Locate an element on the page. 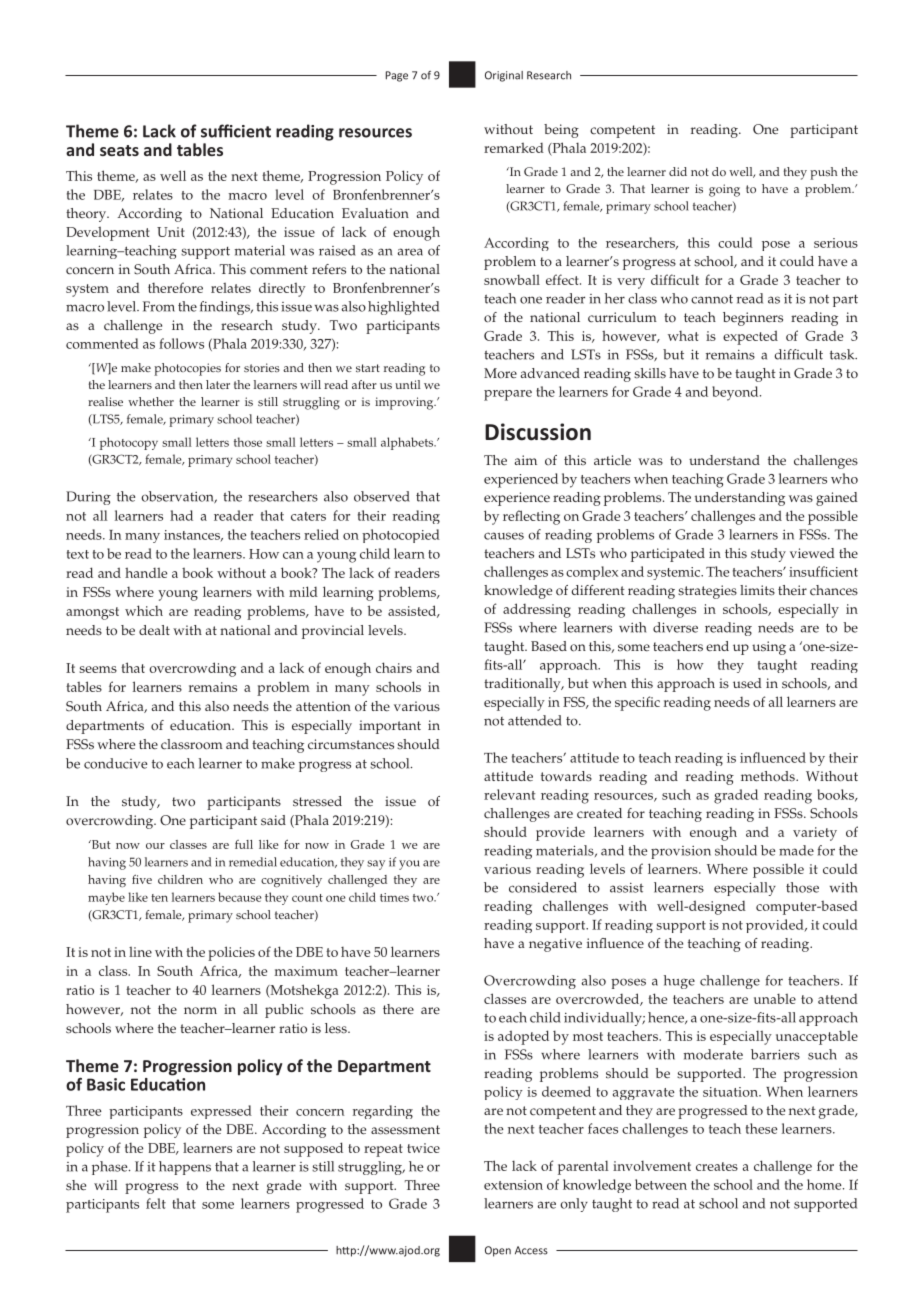 This document has width=924, height=1308. had is located at coordinates (181, 515).
